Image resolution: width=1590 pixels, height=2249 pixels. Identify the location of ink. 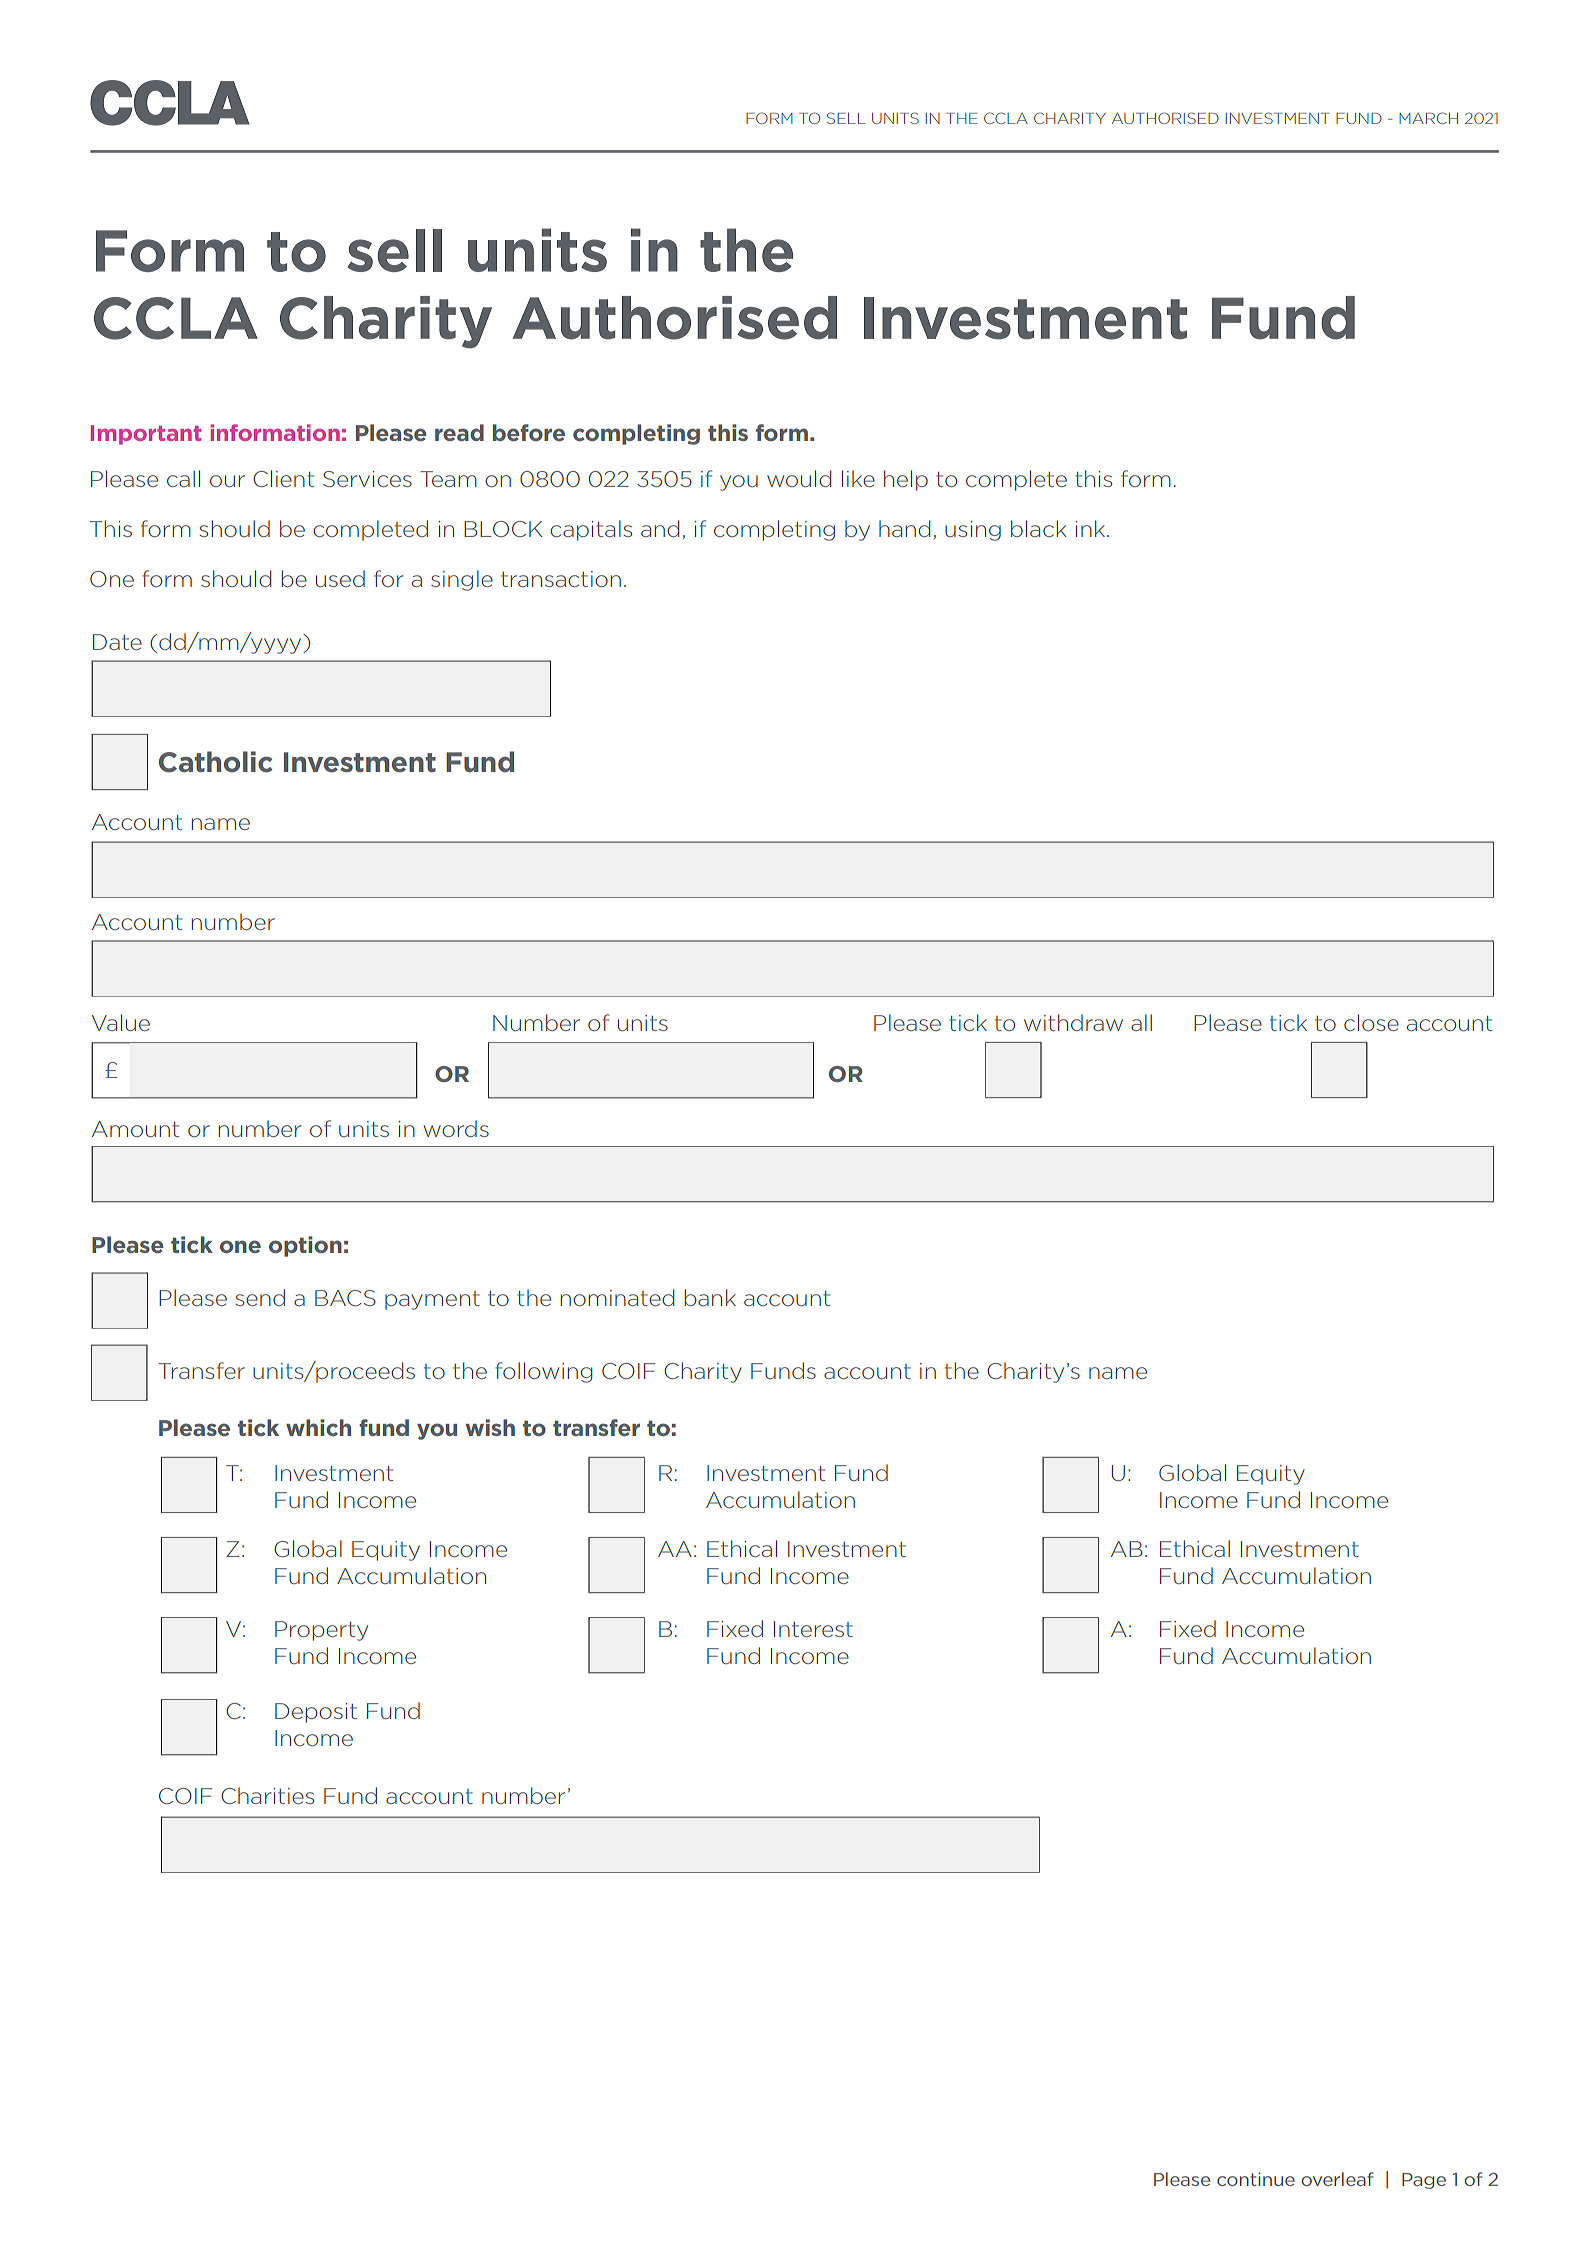
(1092, 528).
